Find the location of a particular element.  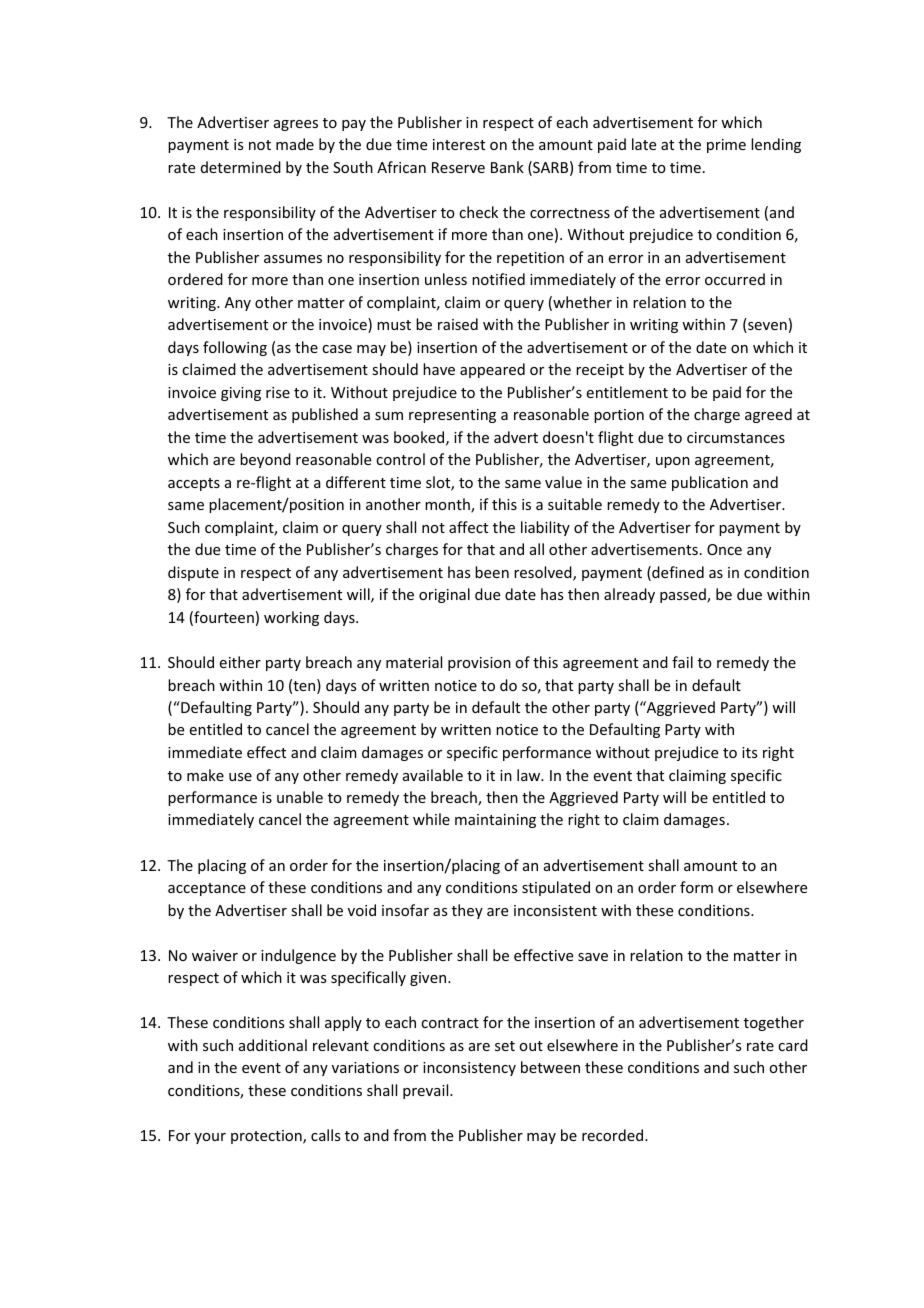

Bank is located at coordinates (507, 167).
